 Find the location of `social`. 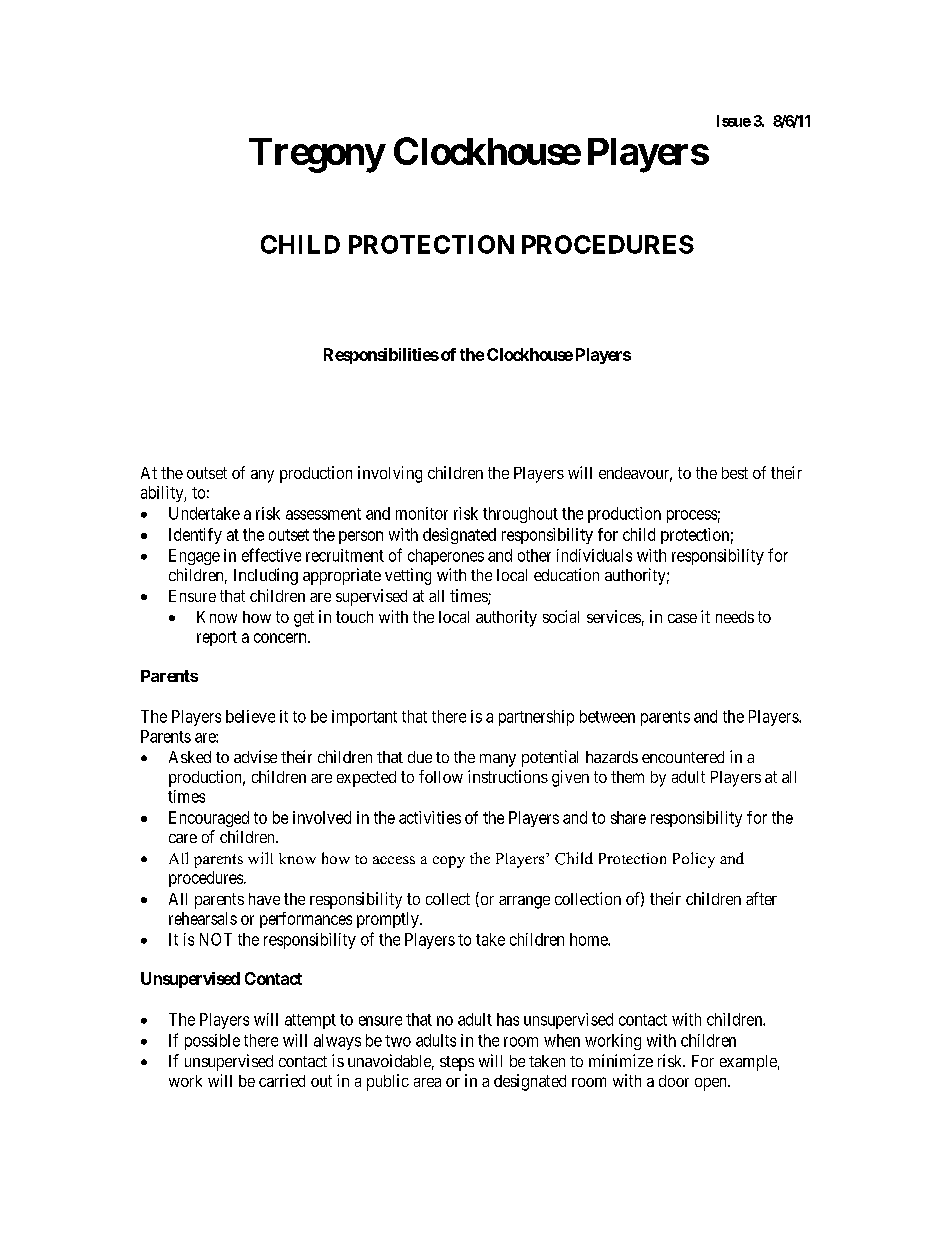

social is located at coordinates (561, 616).
